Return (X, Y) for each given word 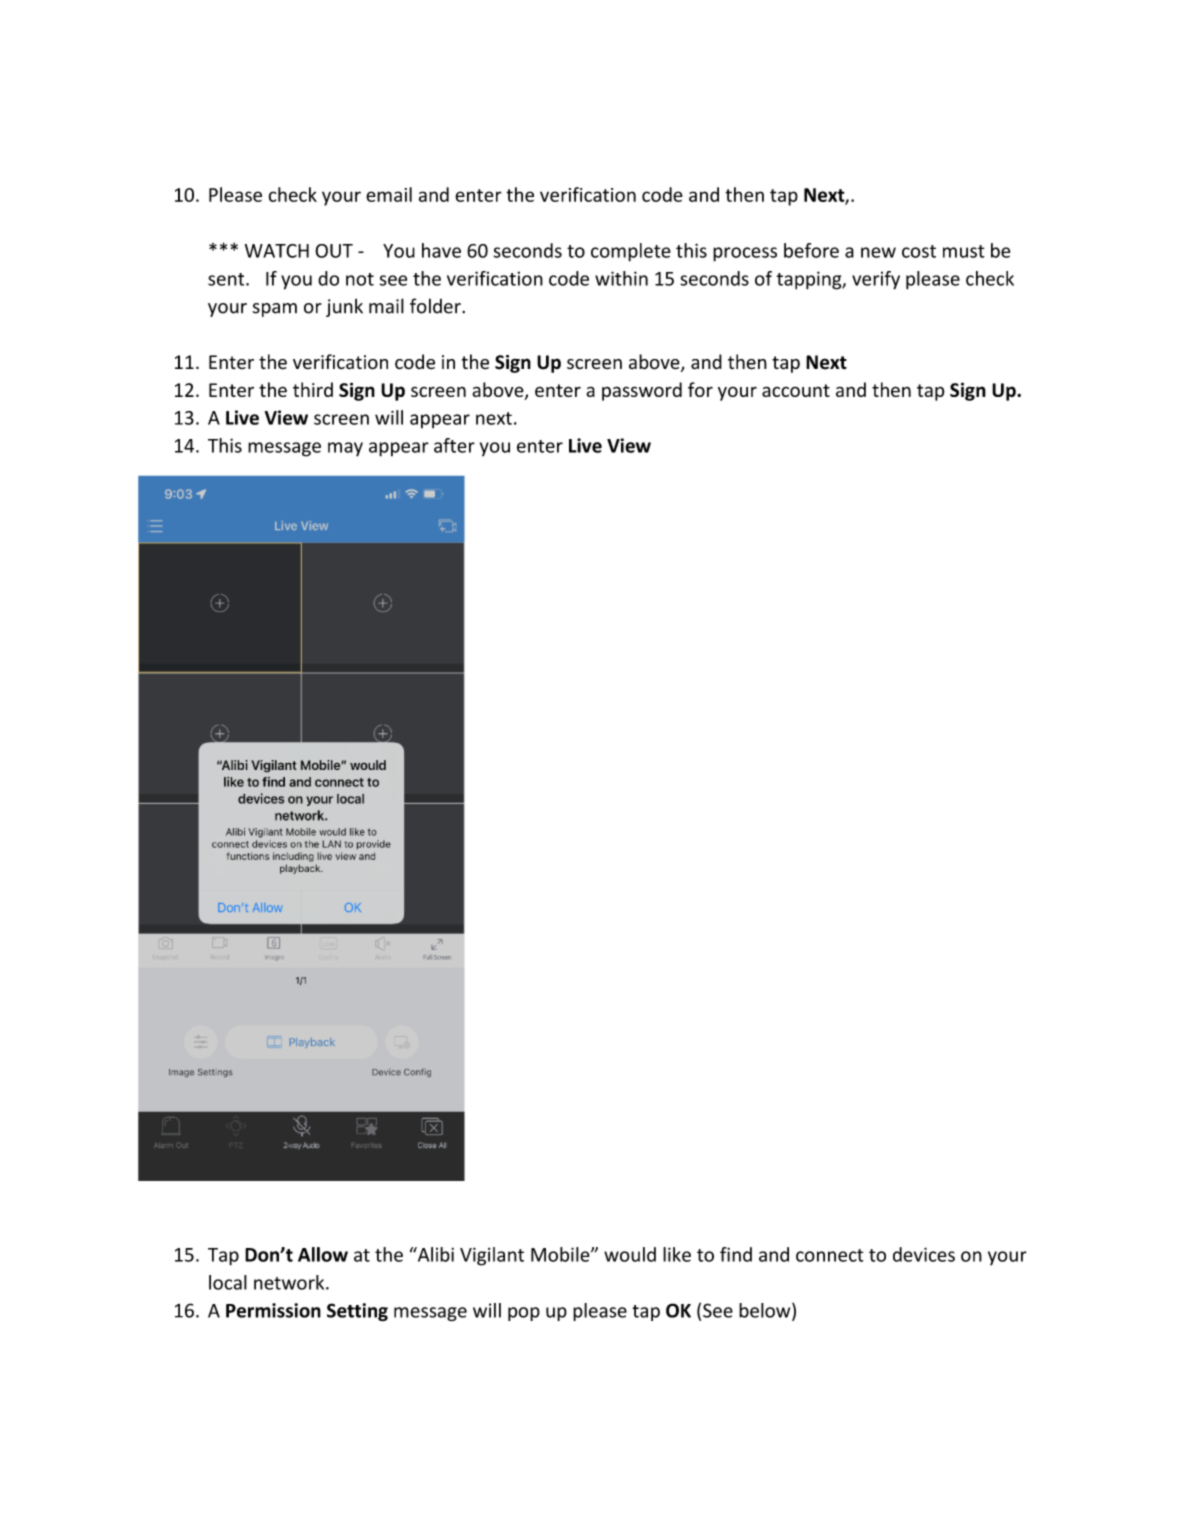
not (360, 279)
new (878, 252)
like (677, 1254)
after (454, 445)
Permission (273, 1310)
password (642, 391)
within (621, 278)
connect (830, 1255)
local (228, 1282)
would (630, 1254)
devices (924, 1254)
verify (876, 280)
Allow (323, 1254)
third (313, 389)
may (345, 449)
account (796, 390)
